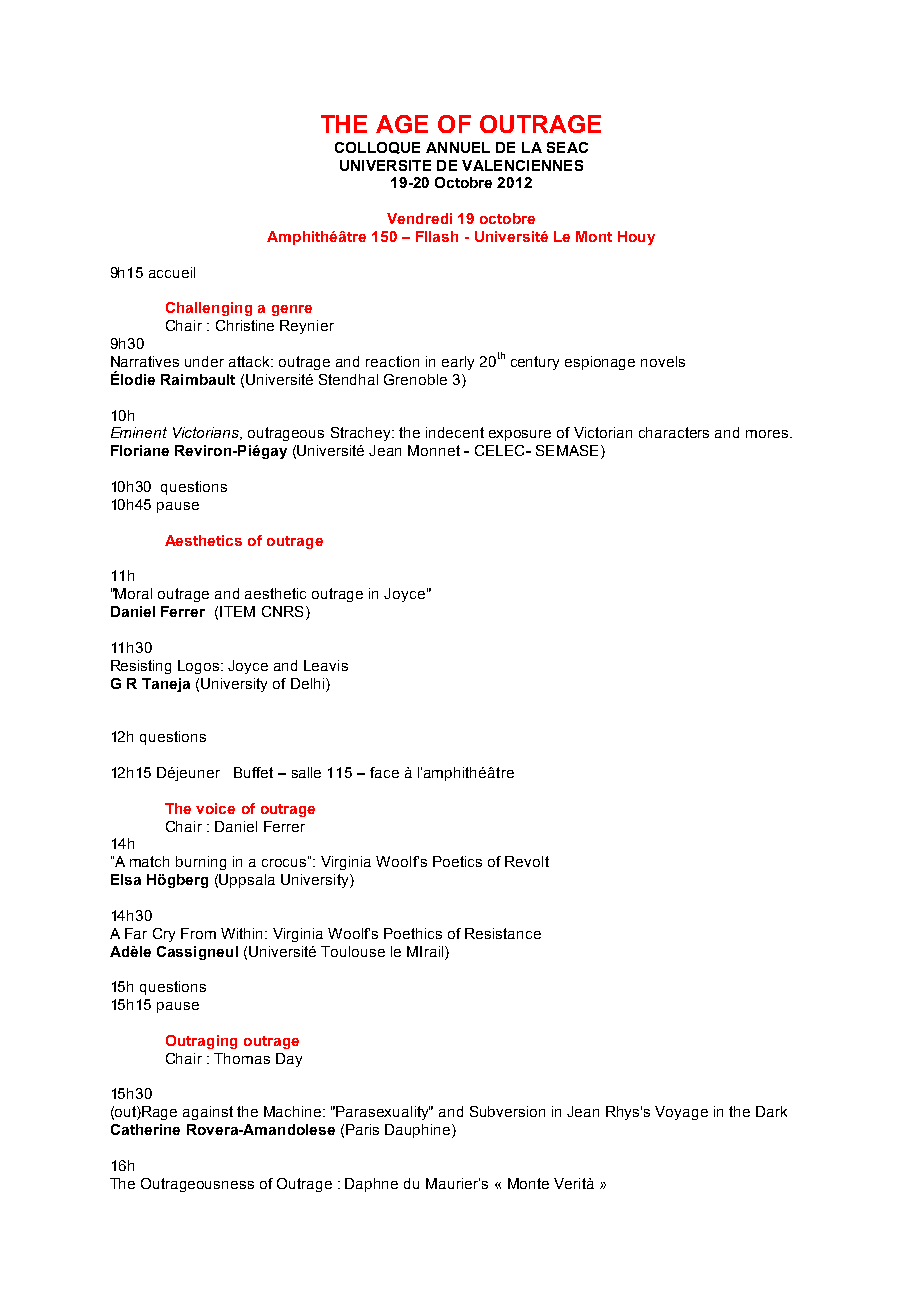  I want to click on burning, so click(201, 863).
